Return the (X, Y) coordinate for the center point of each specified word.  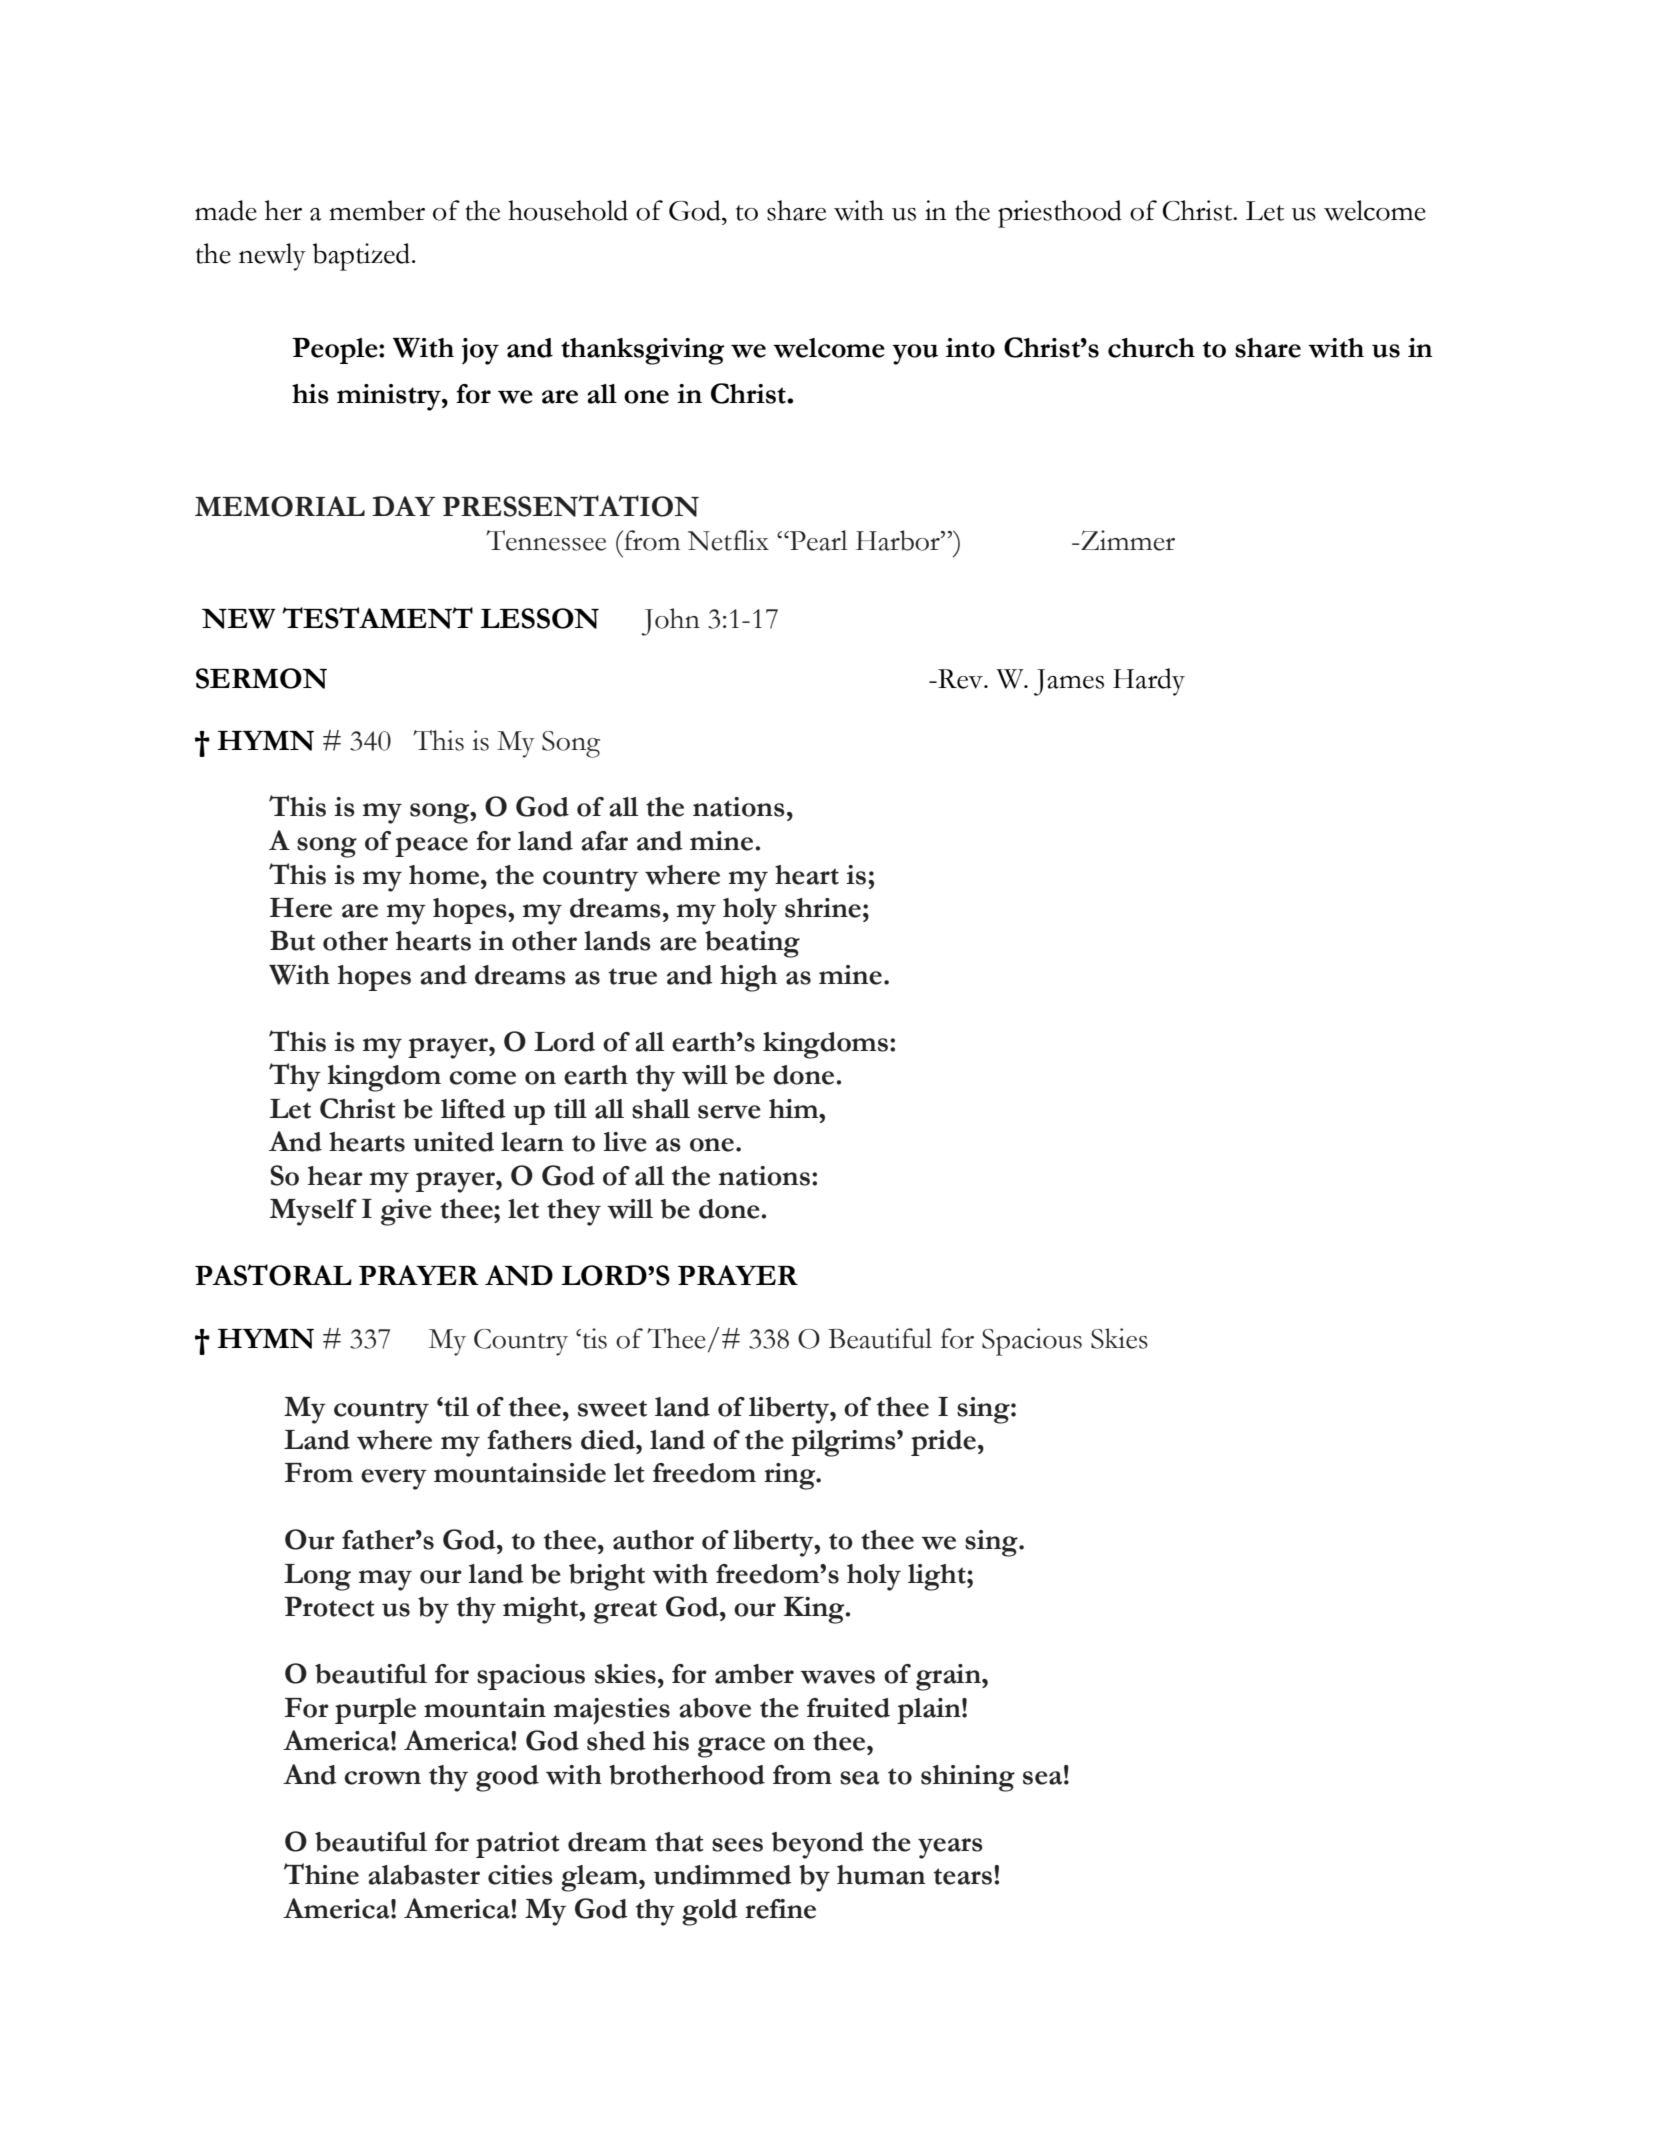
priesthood (1060, 214)
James (1069, 682)
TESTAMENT (377, 618)
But (292, 941)
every (394, 1479)
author (653, 1540)
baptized (363, 257)
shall (661, 1109)
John (670, 622)
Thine (321, 1874)
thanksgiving (642, 351)
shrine (823, 908)
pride (943, 1443)
